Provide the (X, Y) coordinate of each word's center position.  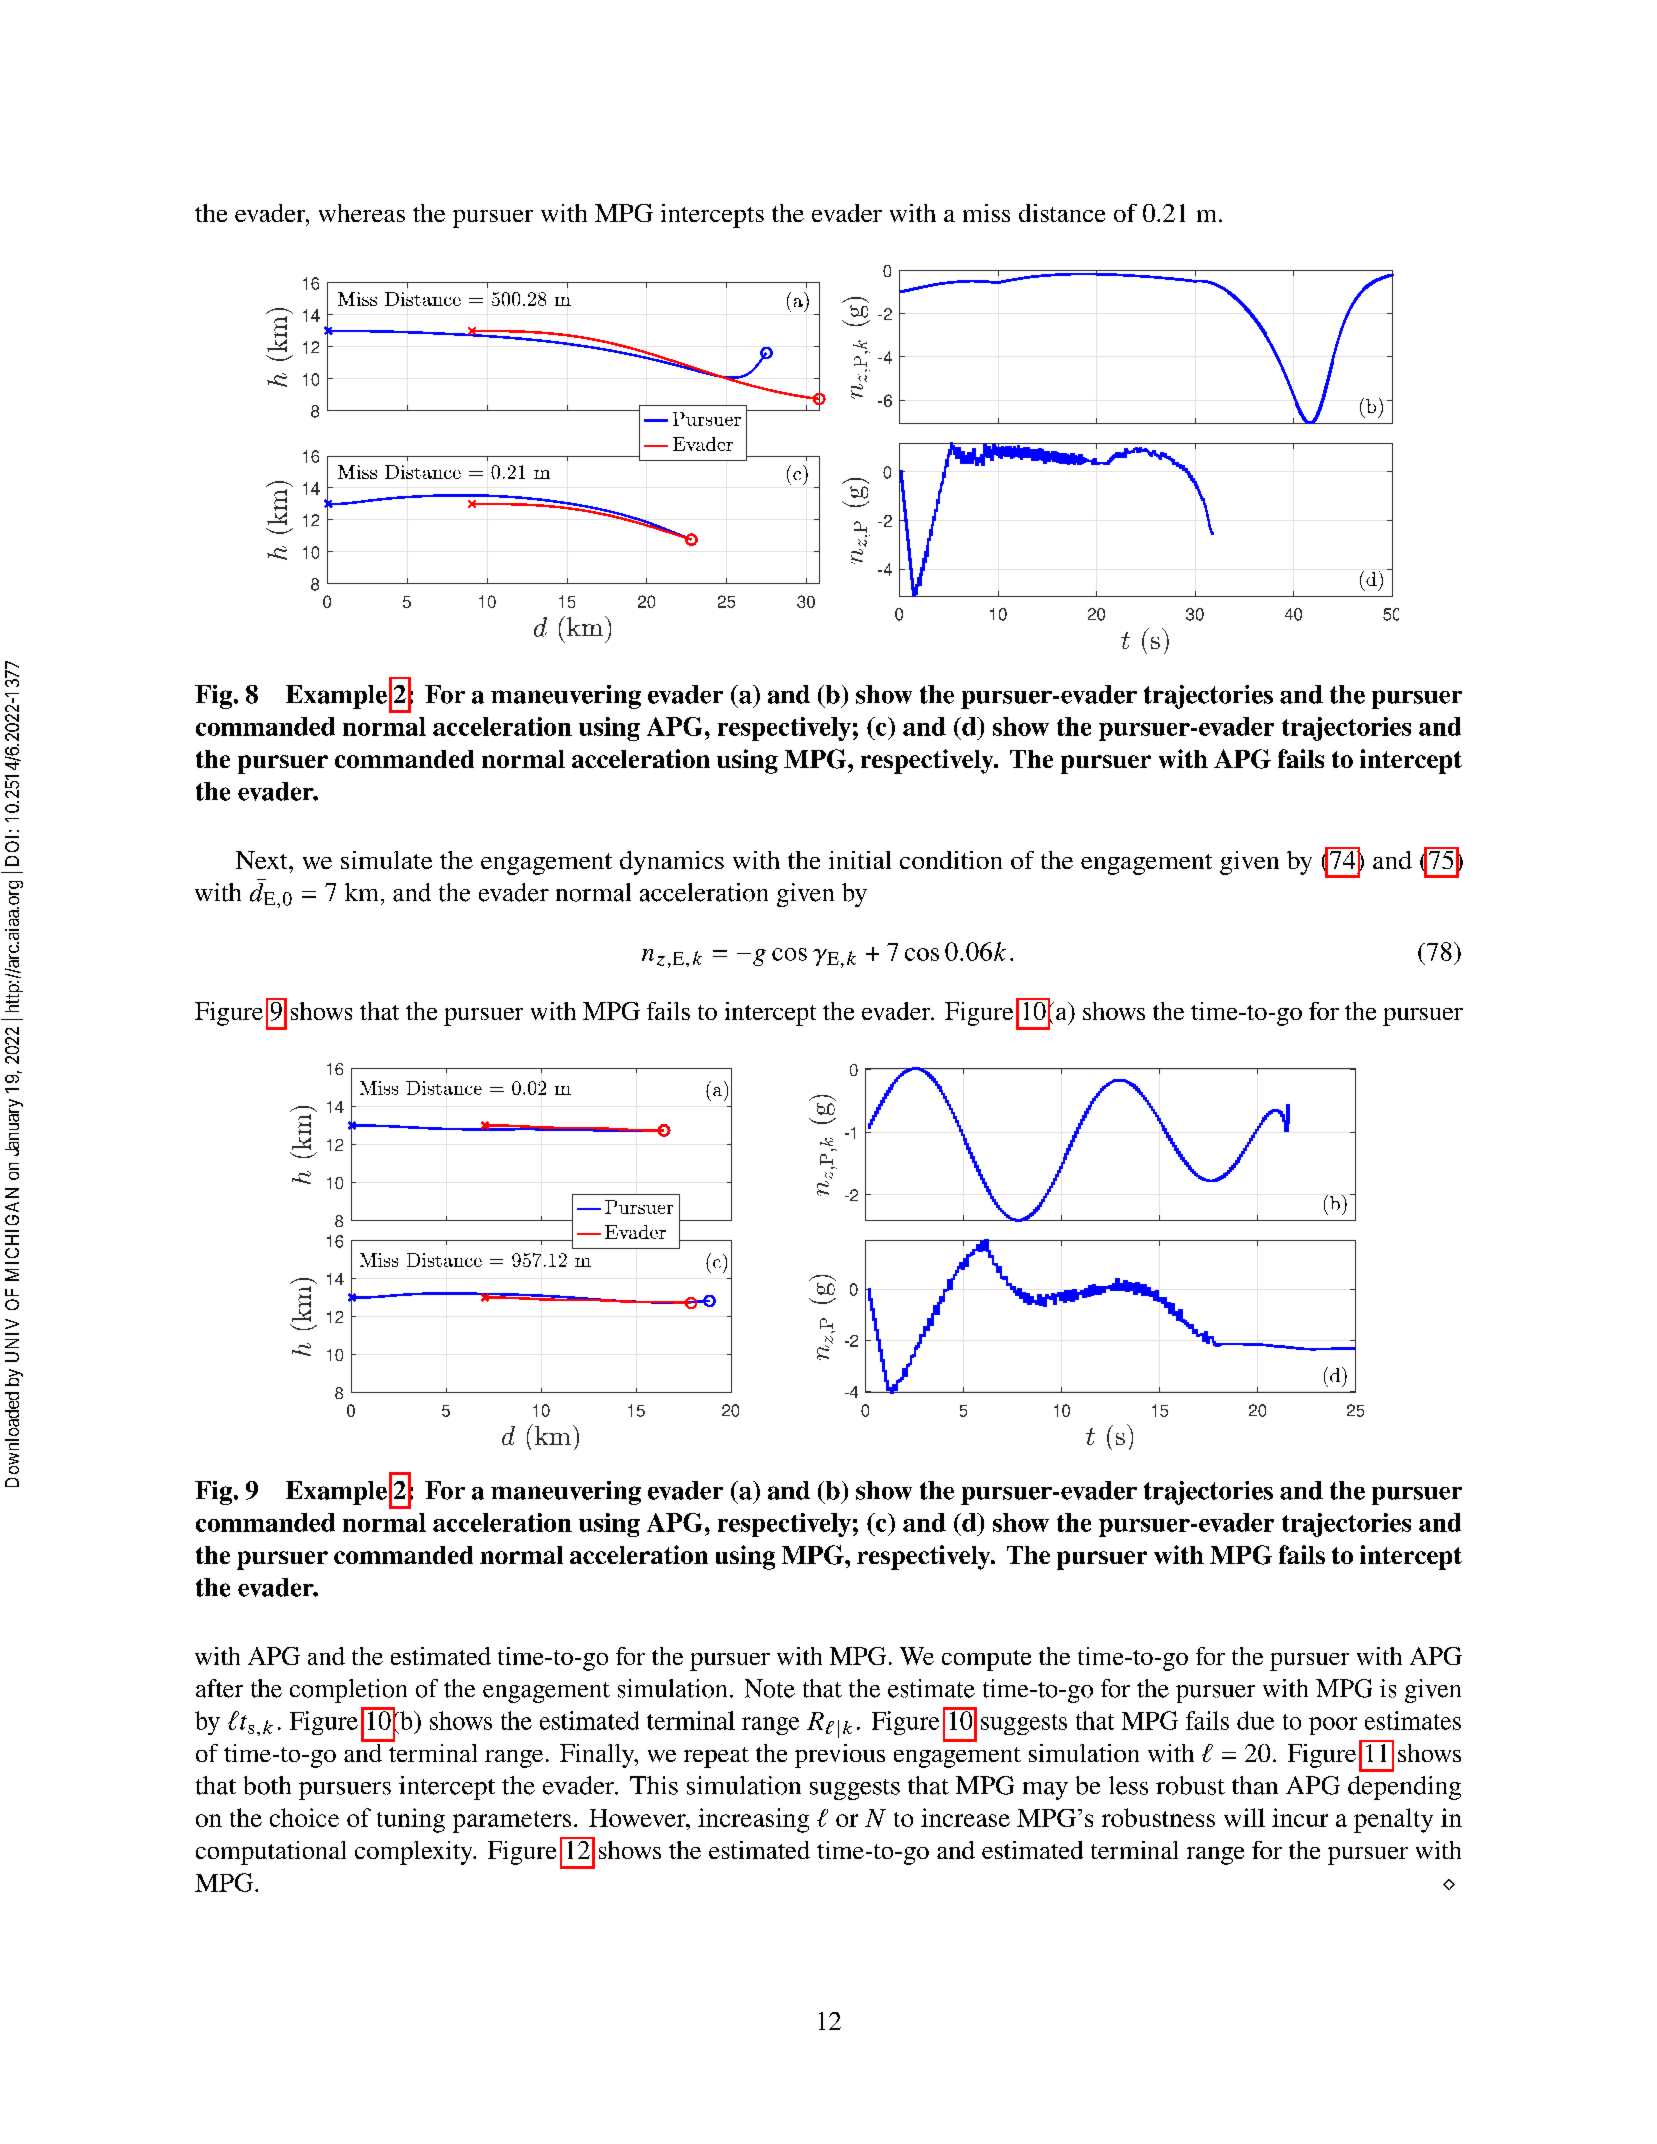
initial (860, 860)
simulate (386, 860)
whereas (362, 213)
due (1255, 1720)
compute (986, 1660)
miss (986, 213)
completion (348, 1691)
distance (1062, 213)
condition (951, 860)
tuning (411, 1820)
